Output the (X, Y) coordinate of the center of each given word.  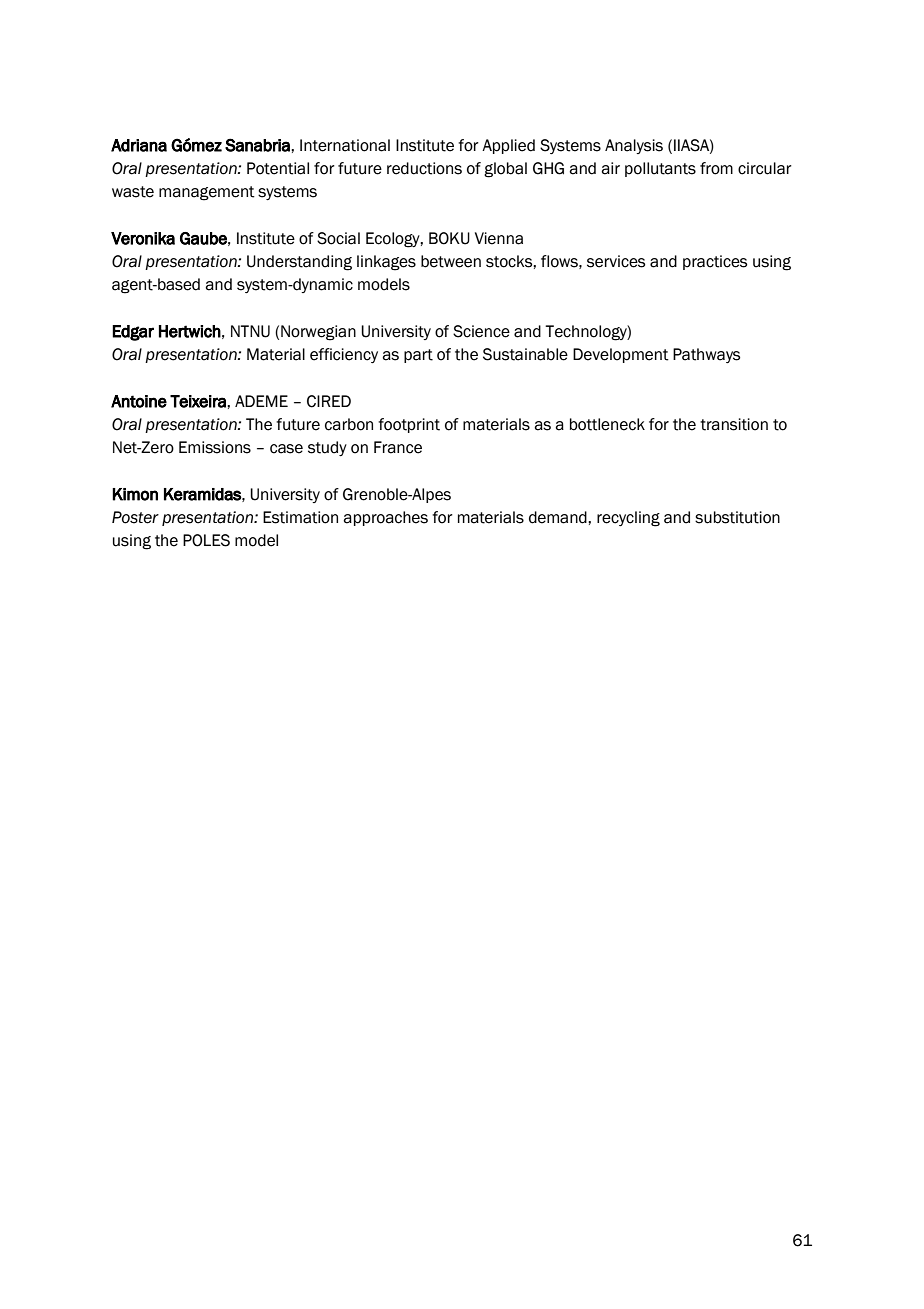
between (451, 261)
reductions (424, 168)
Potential (278, 168)
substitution (737, 517)
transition (734, 424)
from (716, 168)
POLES (206, 540)
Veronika (143, 238)
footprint (409, 425)
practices (715, 262)
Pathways (706, 355)
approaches (385, 518)
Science (481, 331)
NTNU (250, 331)
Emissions (215, 447)
